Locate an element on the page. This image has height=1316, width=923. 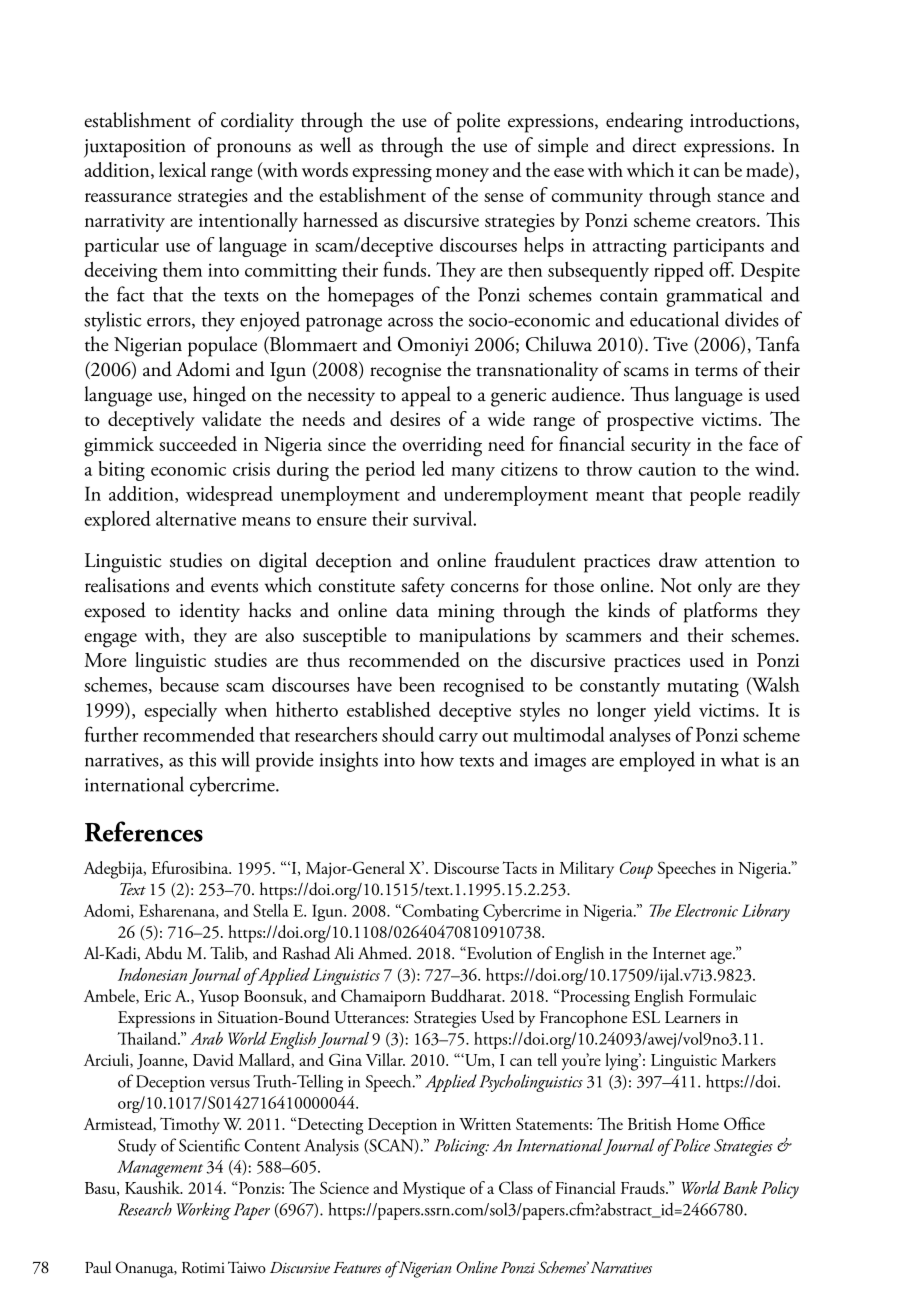
lexical is located at coordinates (182, 169).
